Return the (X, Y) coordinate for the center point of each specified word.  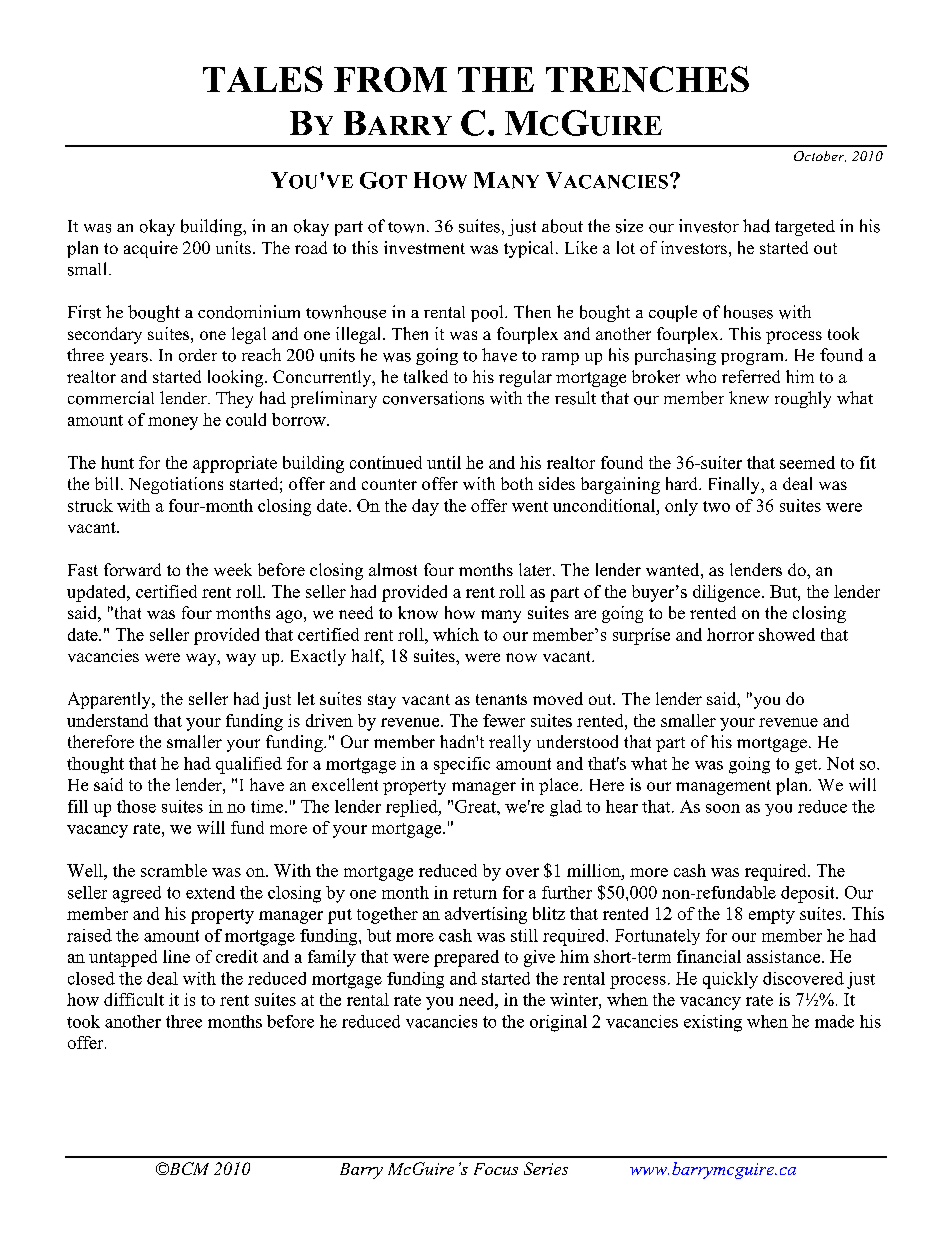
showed (787, 634)
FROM (390, 79)
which (456, 634)
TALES (263, 79)
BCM (187, 1168)
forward (132, 569)
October (820, 156)
